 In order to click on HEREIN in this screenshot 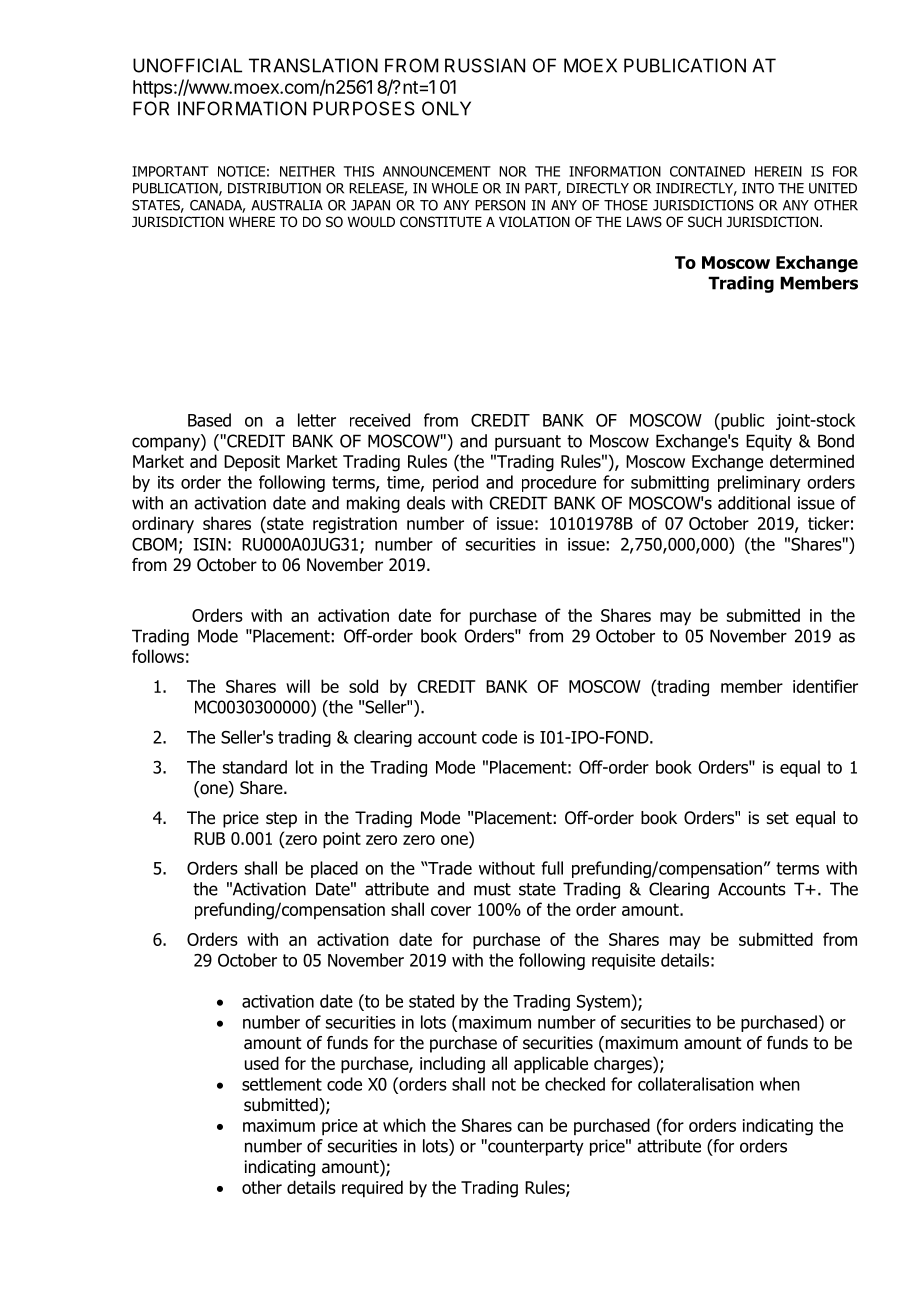, I will do `click(778, 171)`.
